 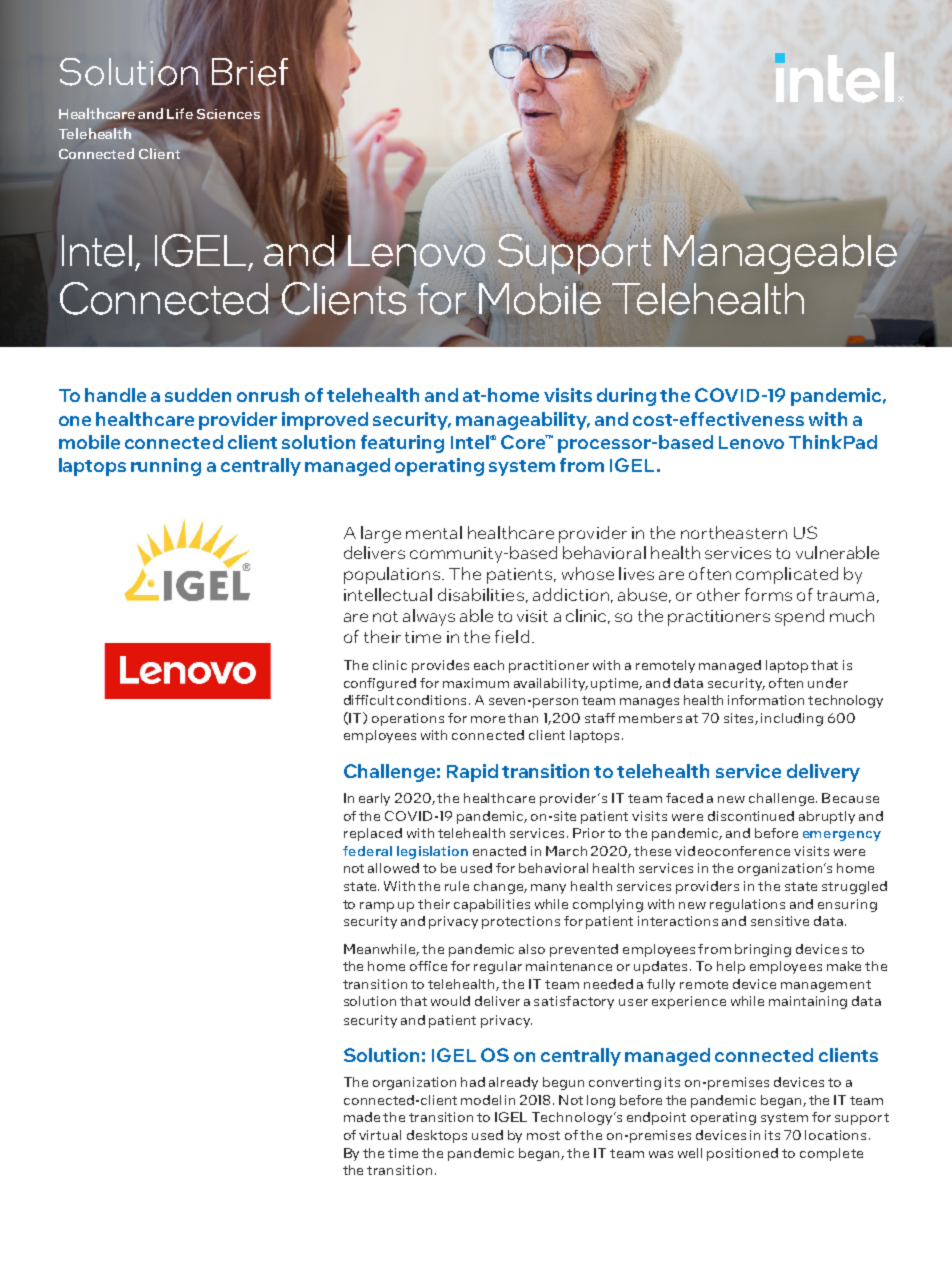 I want to click on Life, so click(x=180, y=113).
